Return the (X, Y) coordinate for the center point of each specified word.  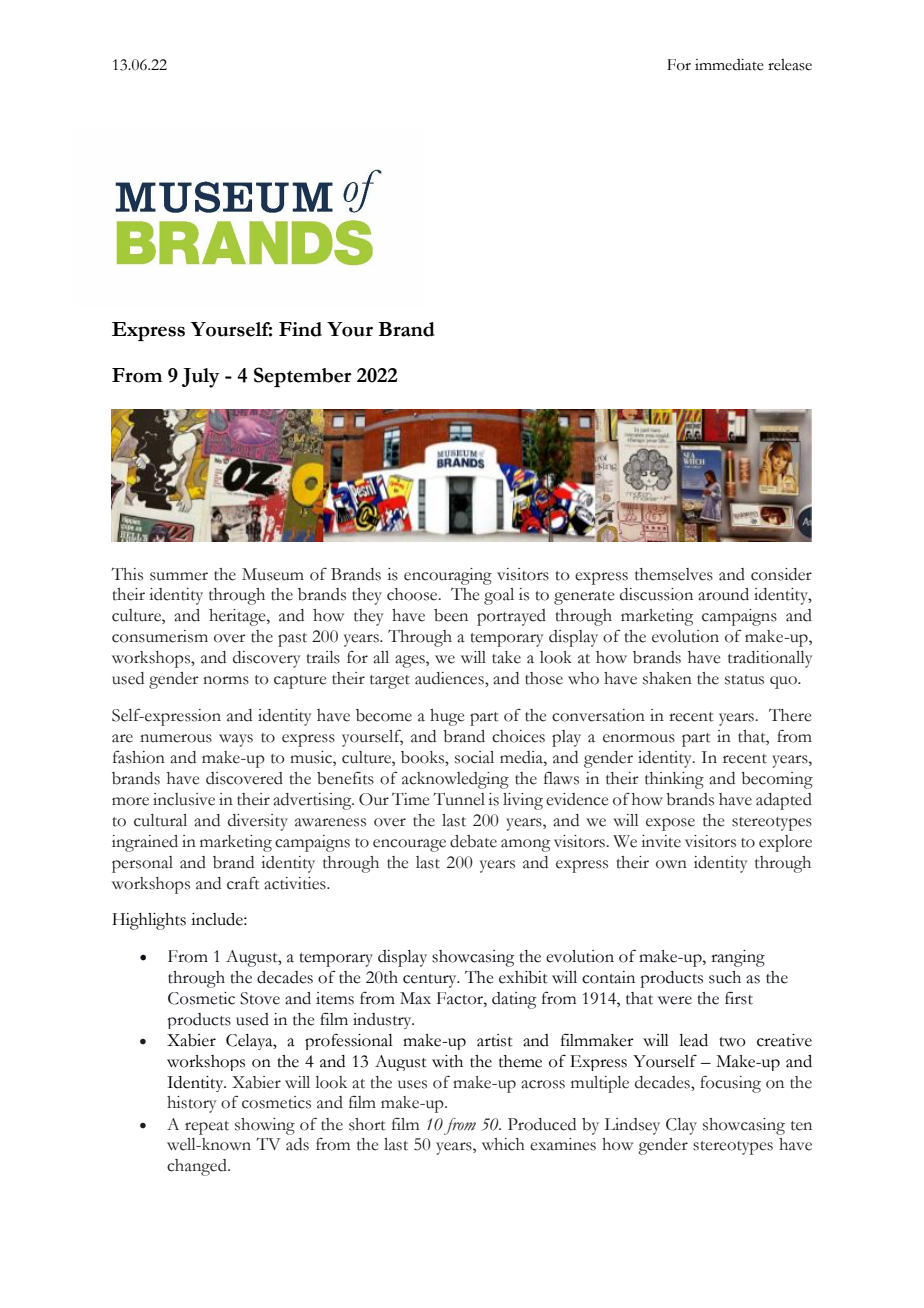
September (303, 377)
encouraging (448, 576)
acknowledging (455, 780)
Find (300, 329)
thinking (674, 780)
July (201, 378)
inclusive (184, 799)
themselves (674, 574)
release (790, 65)
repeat (207, 1128)
